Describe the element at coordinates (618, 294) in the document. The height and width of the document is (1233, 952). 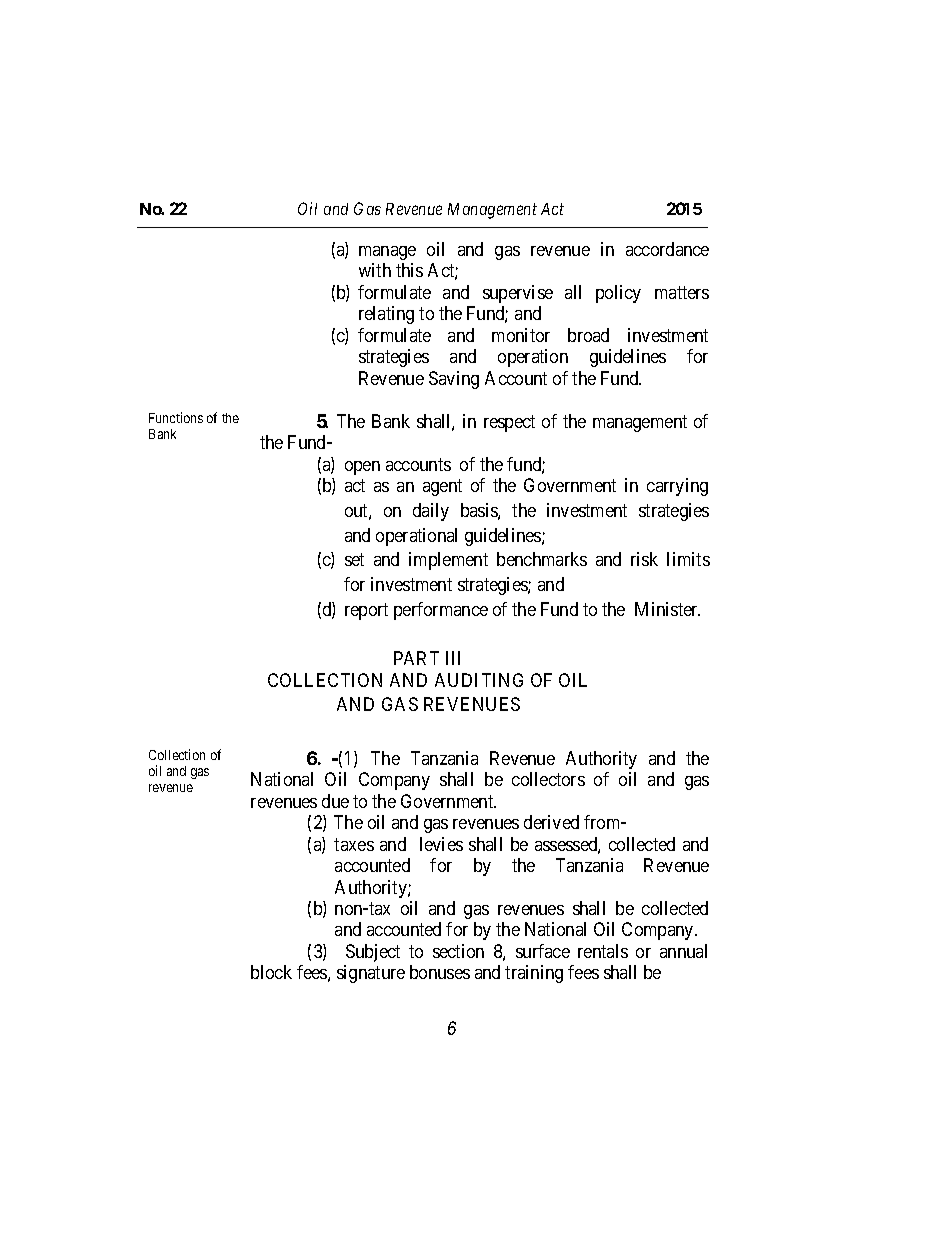
I see `policy` at that location.
